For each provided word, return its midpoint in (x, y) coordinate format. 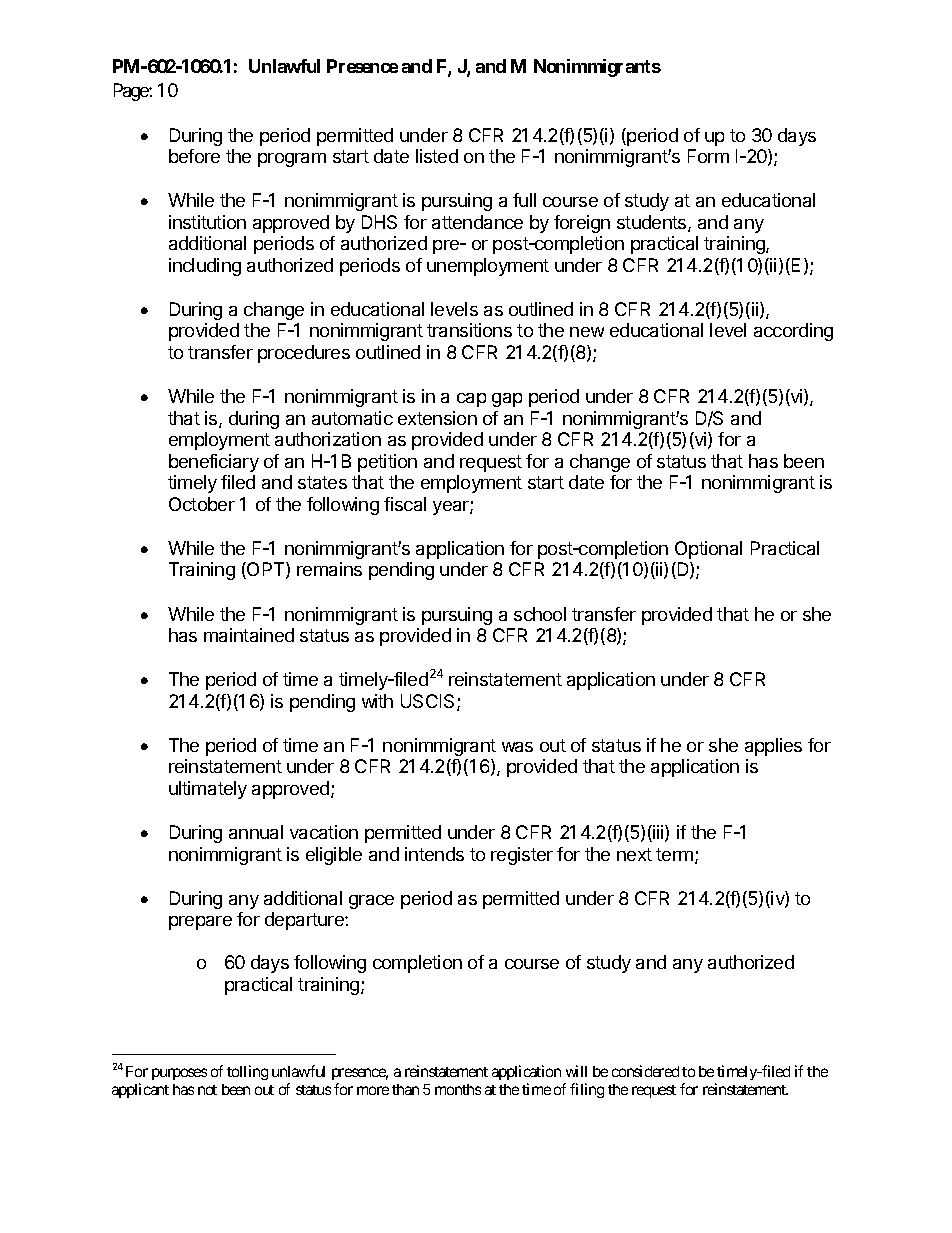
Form (708, 156)
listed (437, 156)
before (194, 156)
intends (434, 854)
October (202, 504)
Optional (708, 550)
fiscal (405, 504)
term (674, 854)
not (207, 1090)
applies (773, 747)
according (793, 332)
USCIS (429, 702)
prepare (200, 923)
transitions (469, 330)
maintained (249, 635)
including (205, 267)
